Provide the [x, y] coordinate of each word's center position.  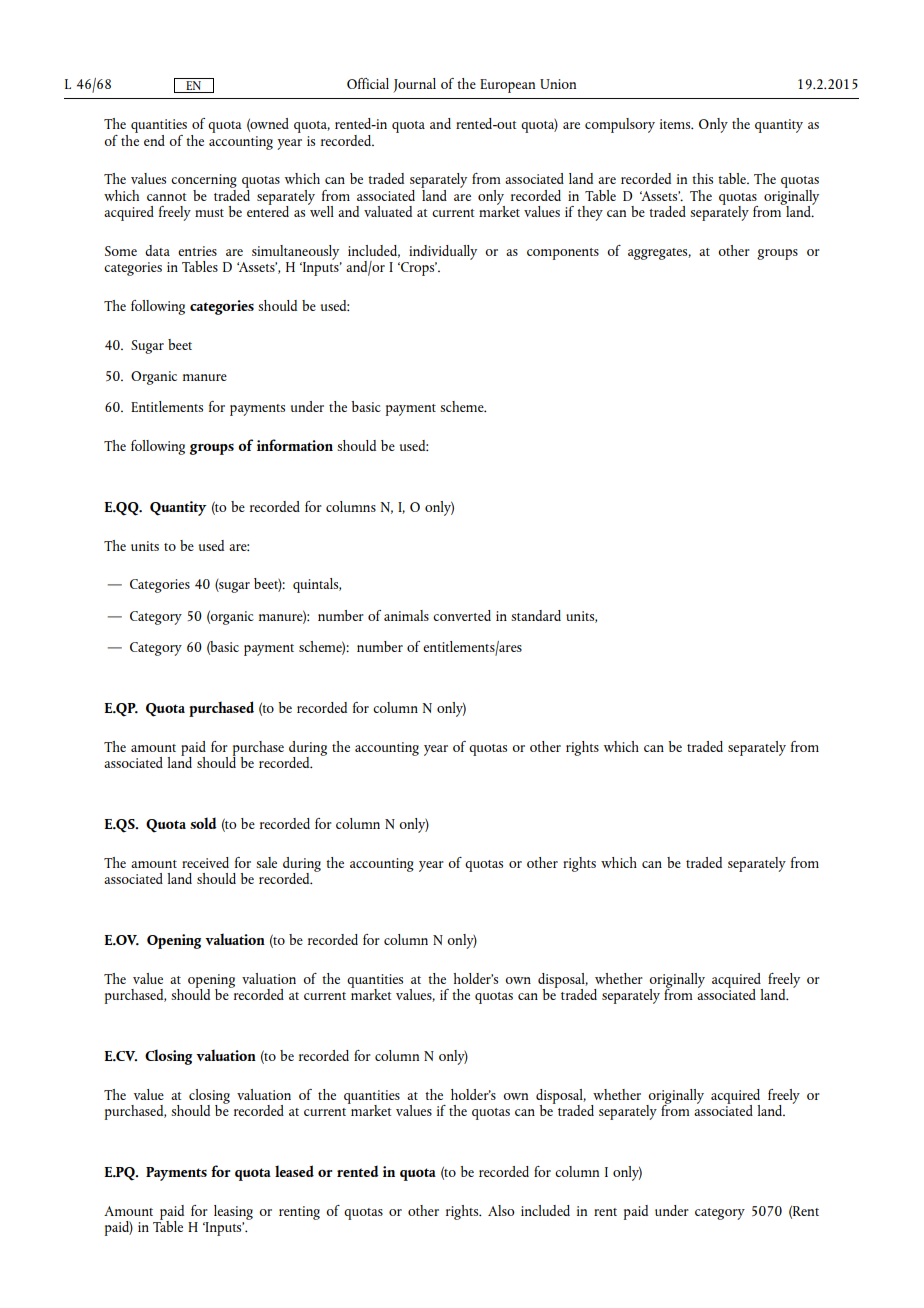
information [295, 445]
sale [266, 862]
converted [462, 615]
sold [203, 823]
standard [536, 615]
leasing [233, 1212]
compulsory [620, 125]
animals [406, 615]
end [154, 140]
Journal [414, 85]
